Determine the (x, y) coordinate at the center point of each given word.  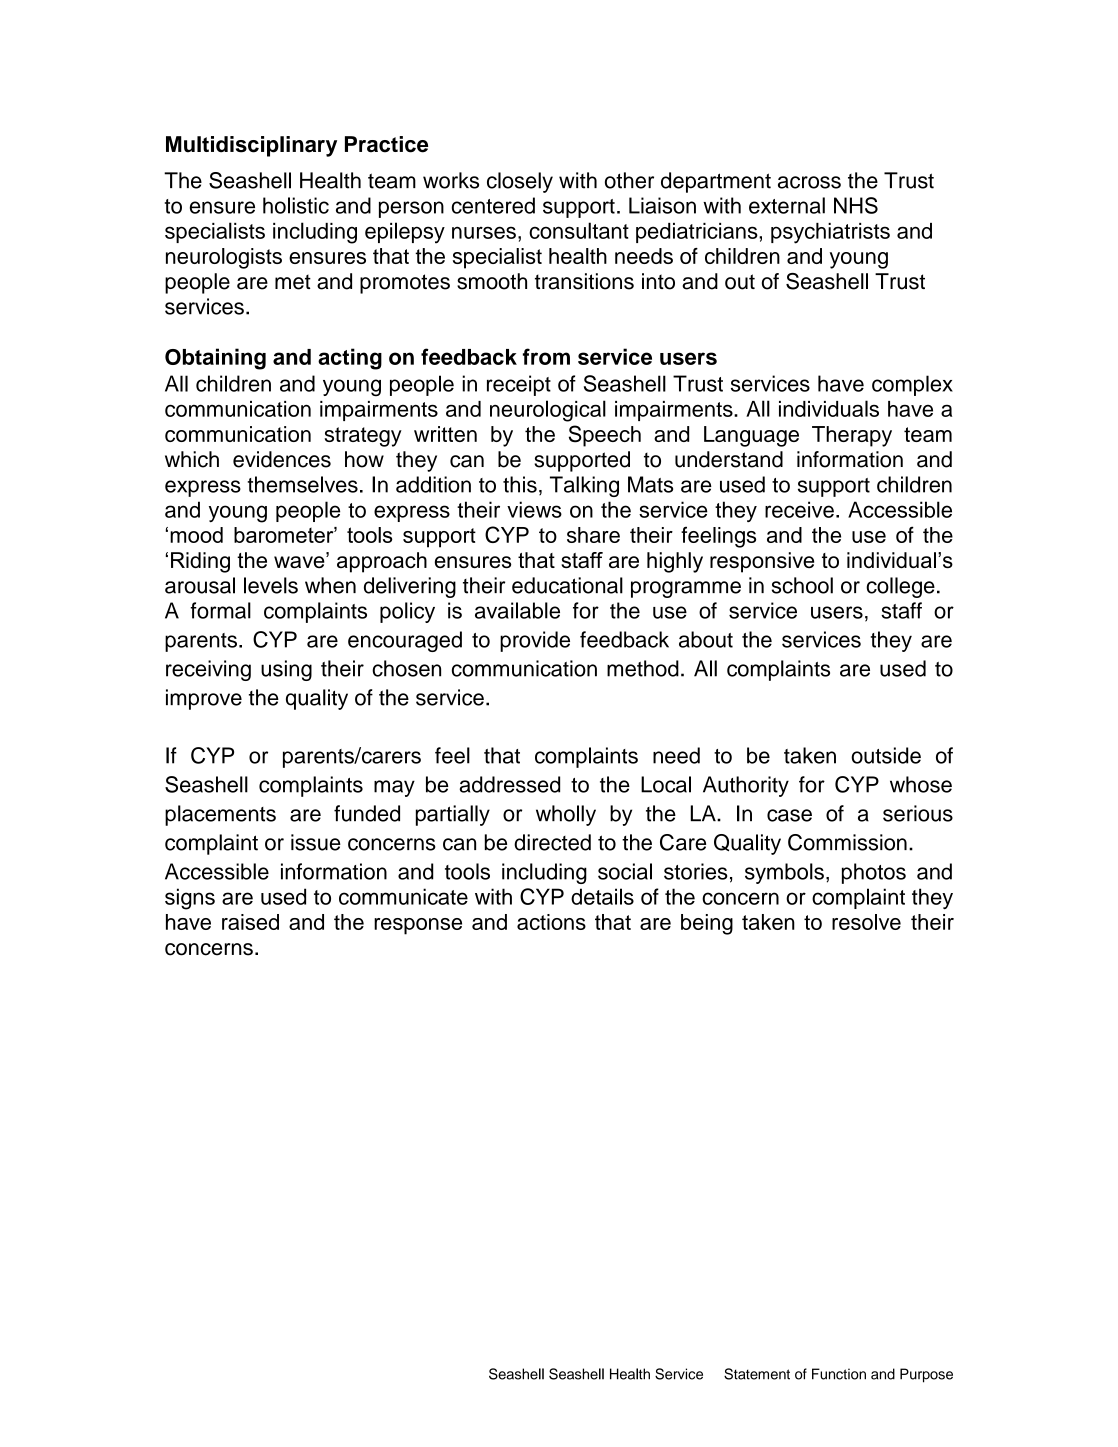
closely (520, 182)
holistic (296, 205)
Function (839, 1374)
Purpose (926, 1375)
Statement (757, 1374)
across (809, 182)
